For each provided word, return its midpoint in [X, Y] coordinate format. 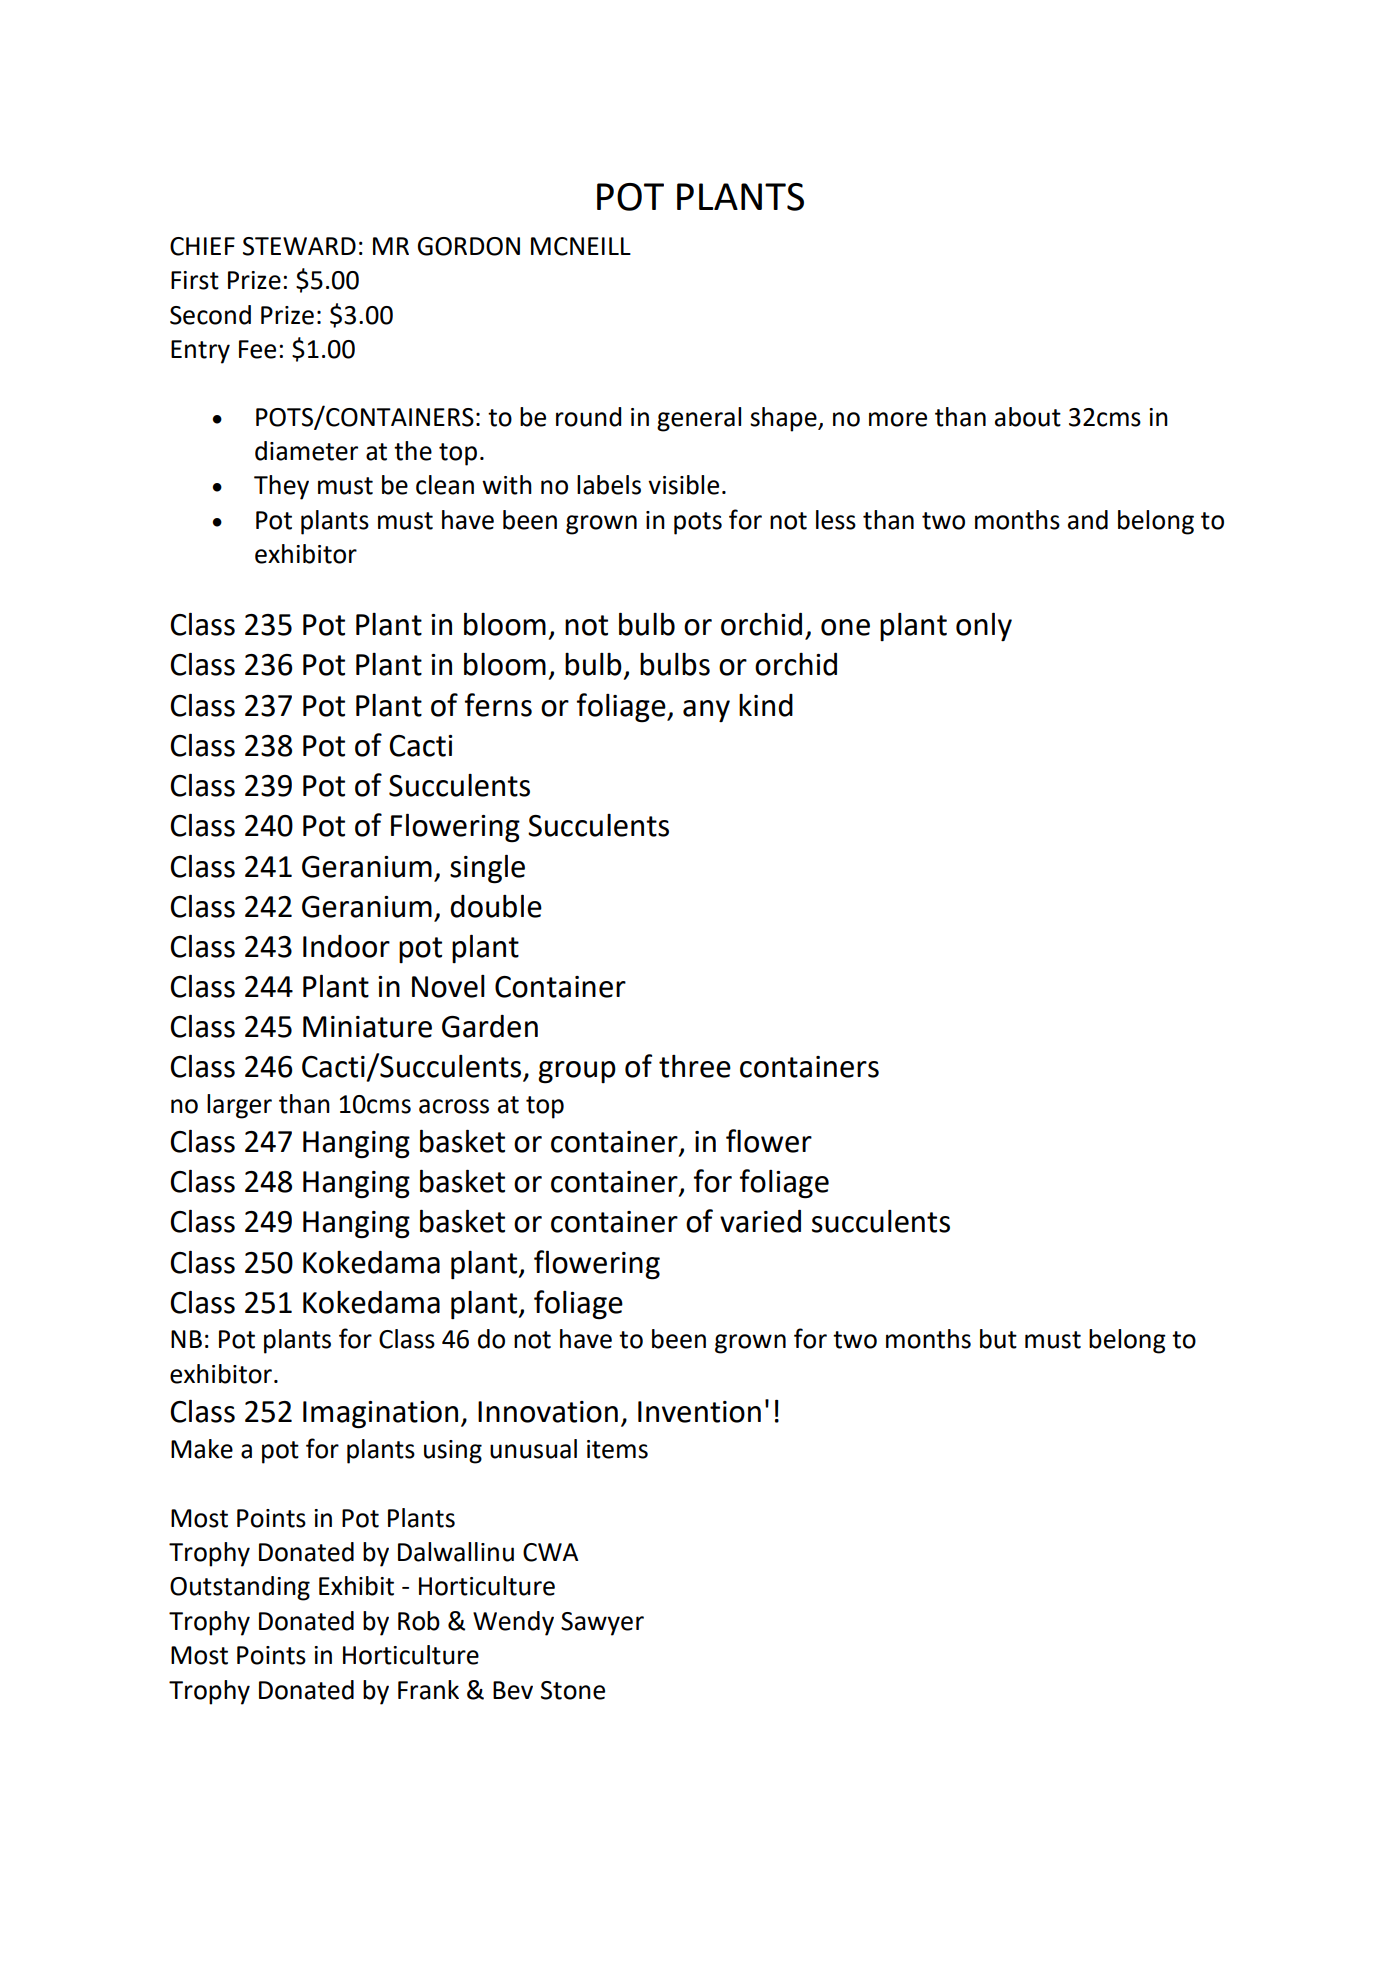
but [998, 1339]
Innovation [548, 1412]
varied [760, 1221]
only [984, 626]
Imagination [380, 1415]
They [281, 487]
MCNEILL [581, 246]
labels [609, 485]
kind [766, 705]
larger [239, 1106]
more [898, 419]
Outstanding [240, 1588]
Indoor [346, 946]
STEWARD [299, 246]
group [577, 1072]
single [487, 869]
